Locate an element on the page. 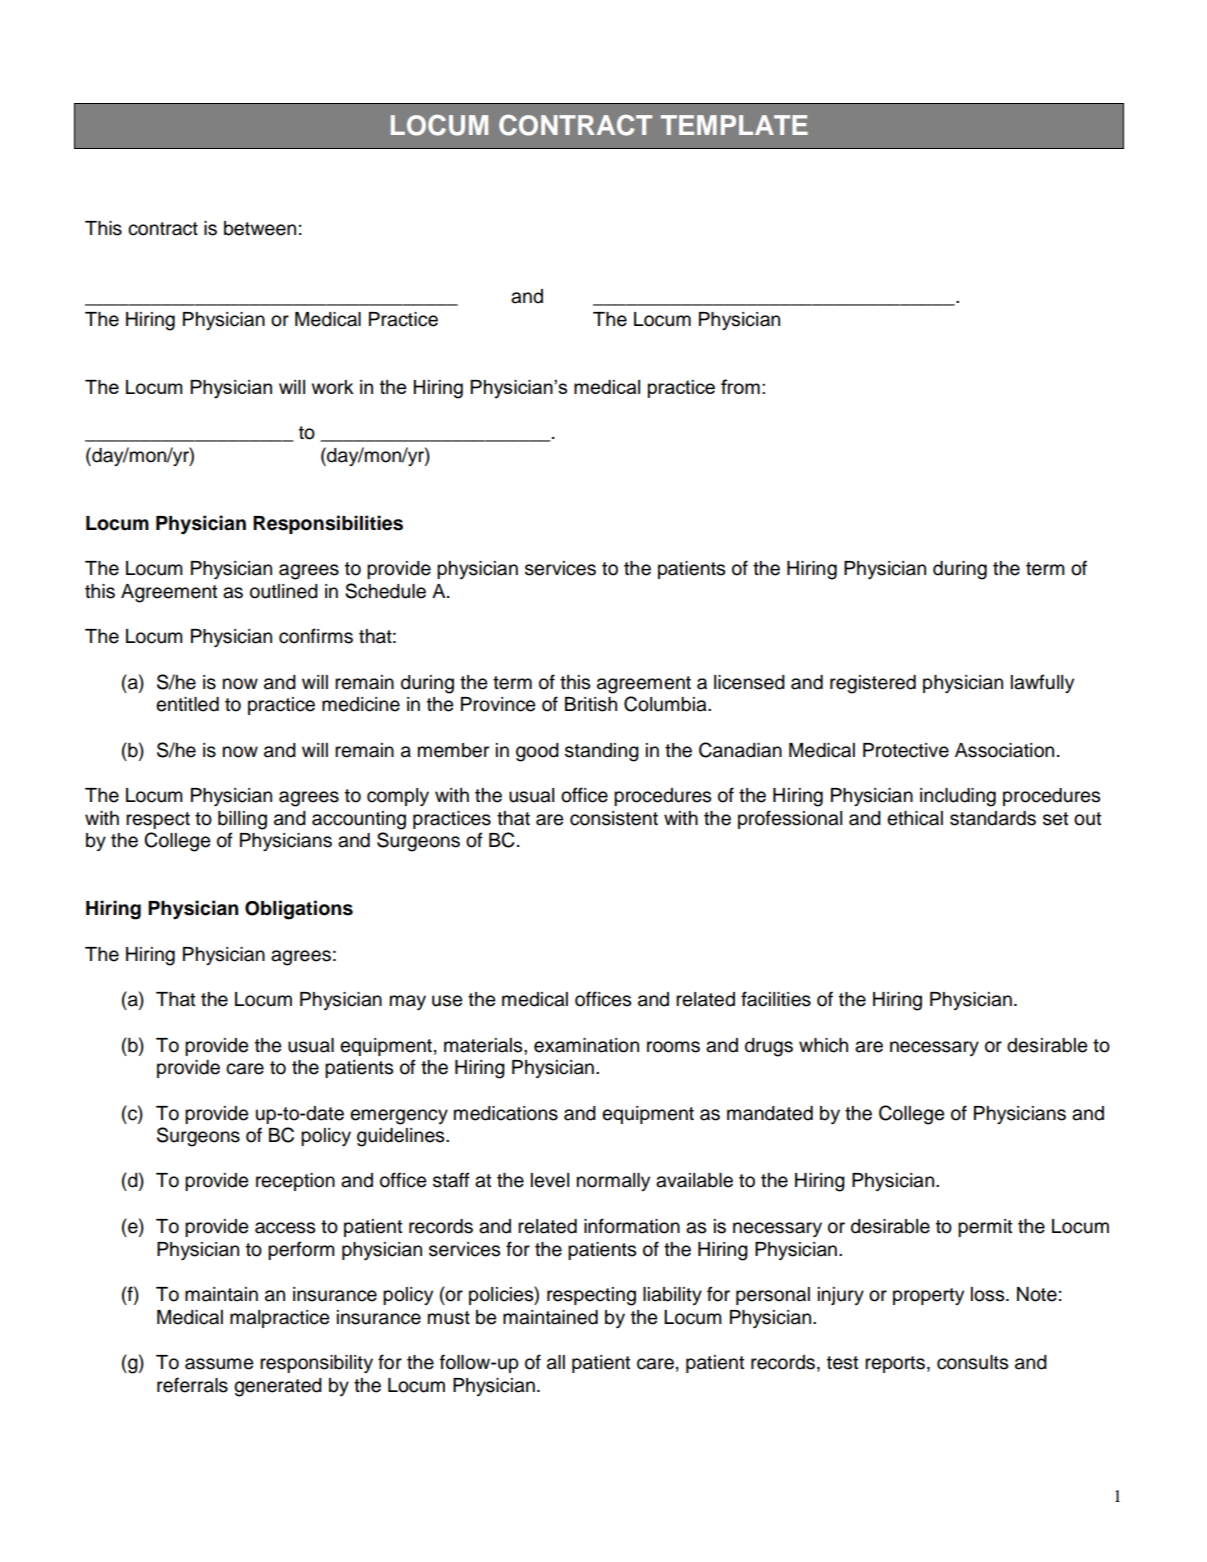 This document has height=1562, width=1207. liability is located at coordinates (672, 1296).
